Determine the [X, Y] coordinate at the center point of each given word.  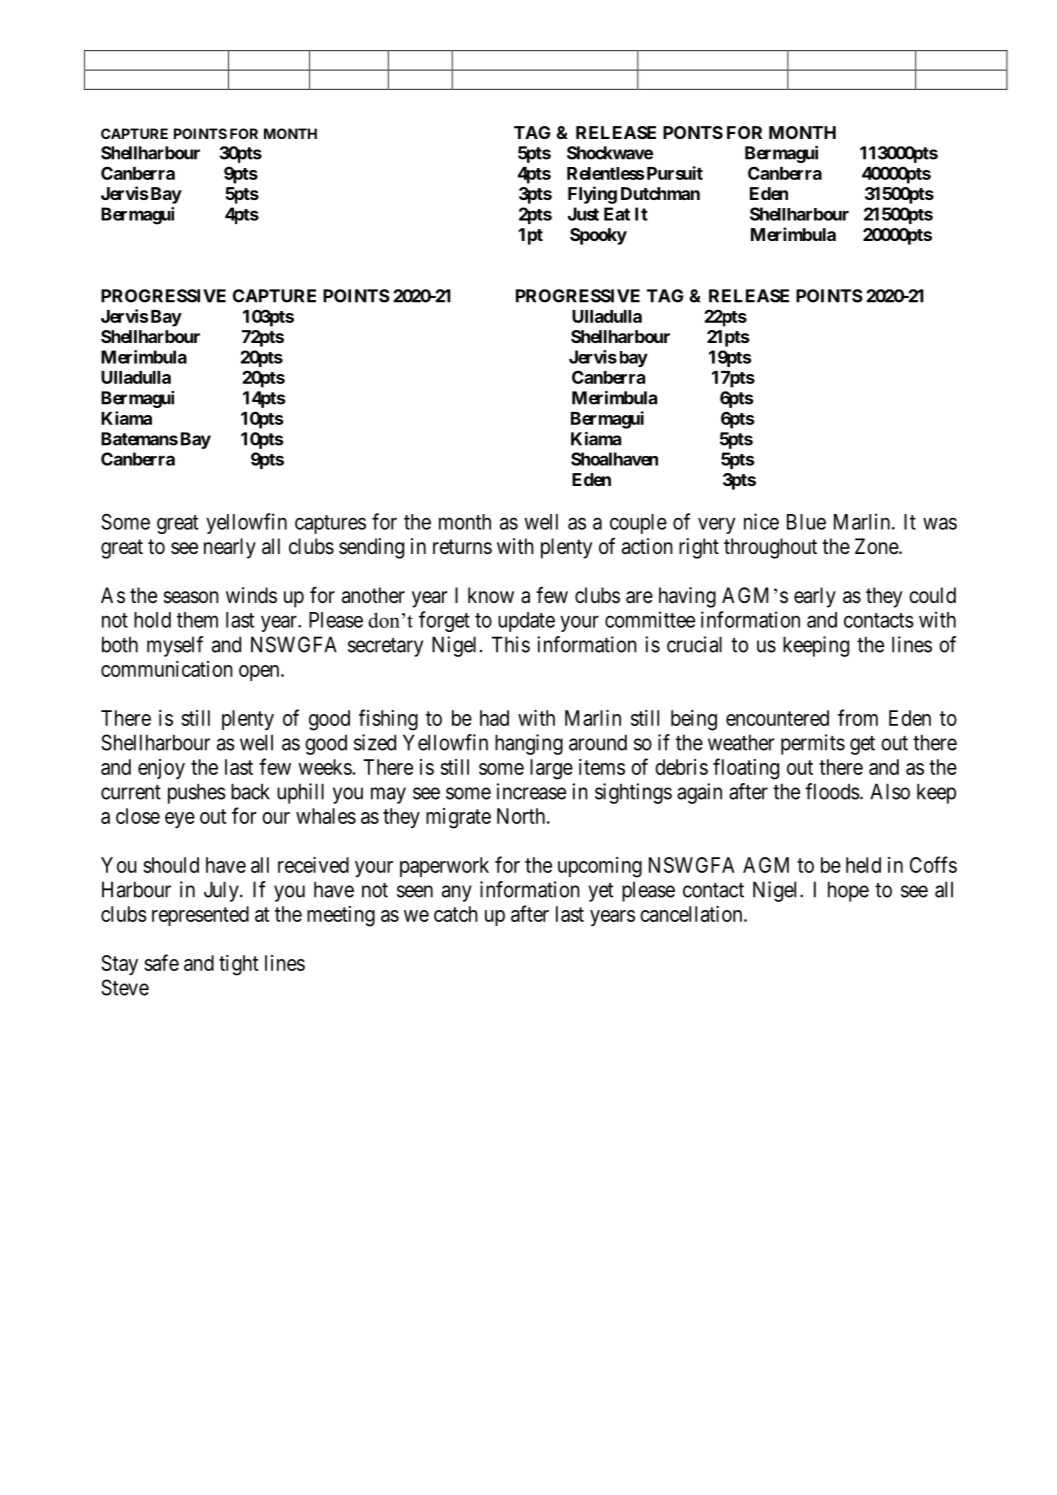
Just [583, 214]
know [491, 595]
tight [238, 965]
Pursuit [673, 173]
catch [456, 914]
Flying [592, 195]
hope [848, 891]
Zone [877, 546]
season [191, 597]
